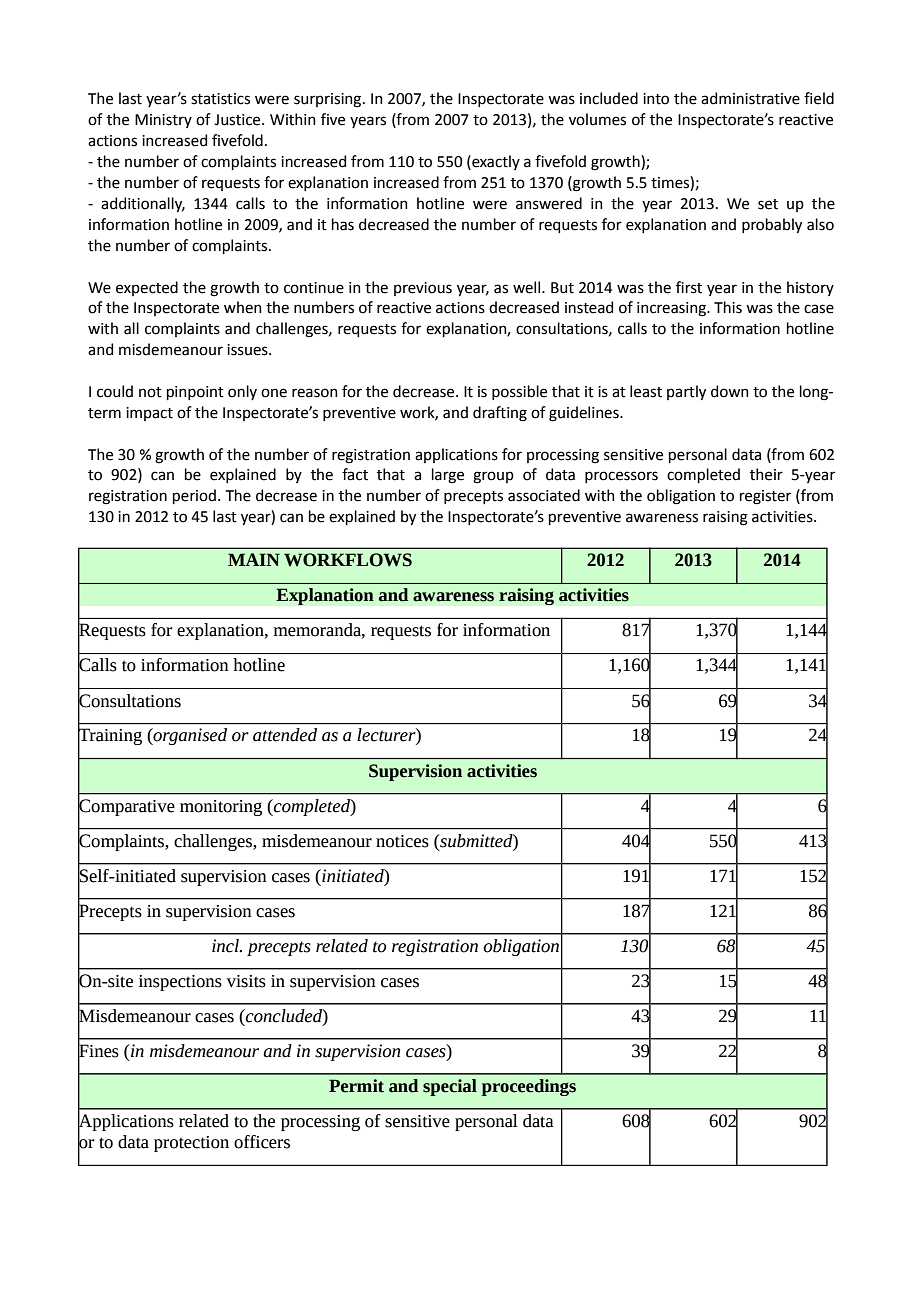 The height and width of the screenshot is (1308, 924). Describe the element at coordinates (191, 1144) in the screenshot. I see `protection` at that location.
